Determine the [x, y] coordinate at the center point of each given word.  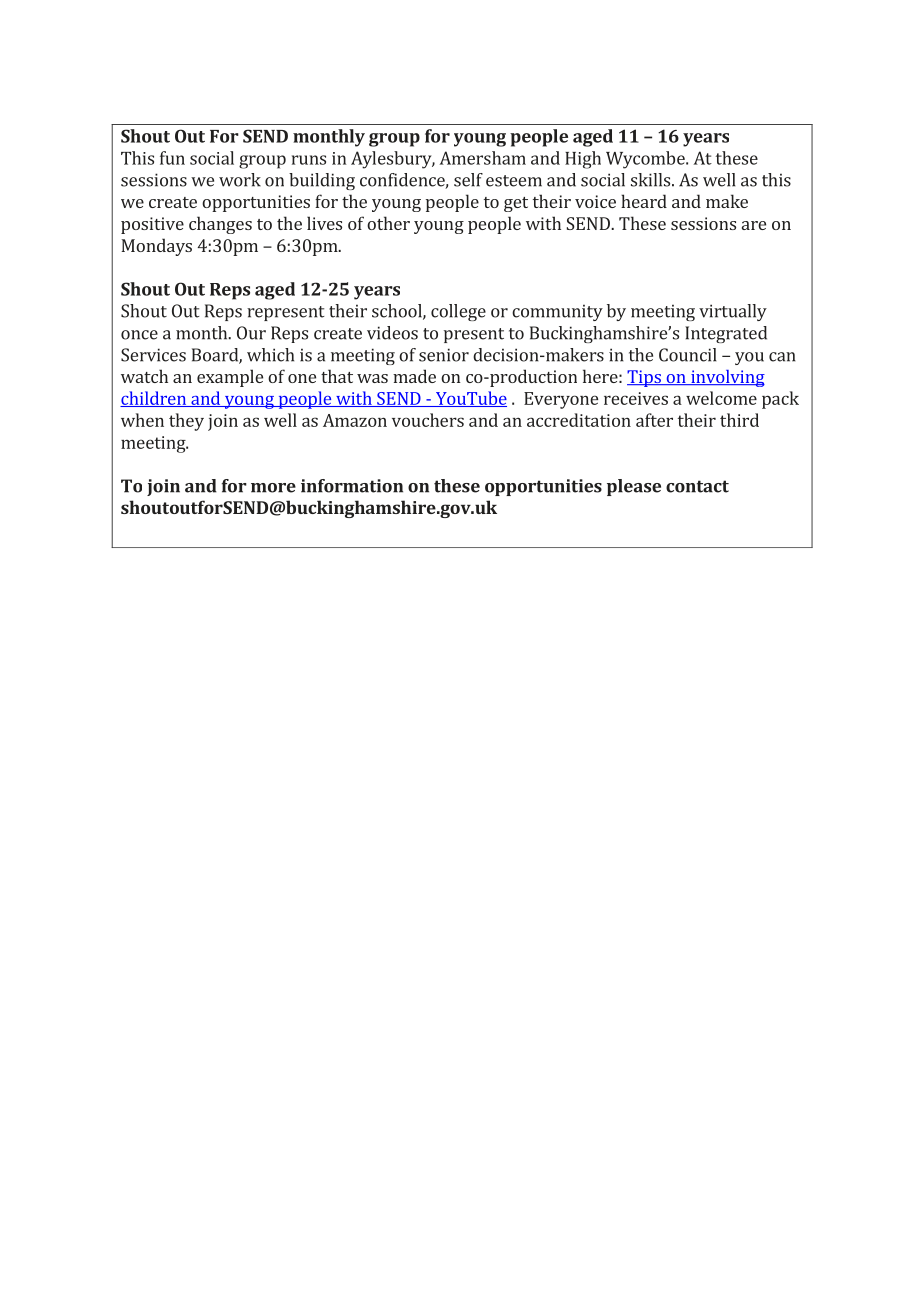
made [414, 376]
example [230, 378]
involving [727, 378]
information [352, 486]
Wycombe [646, 160]
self [468, 180]
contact [697, 486]
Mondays [156, 247]
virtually [733, 312]
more [273, 488]
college [458, 312]
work [240, 180]
